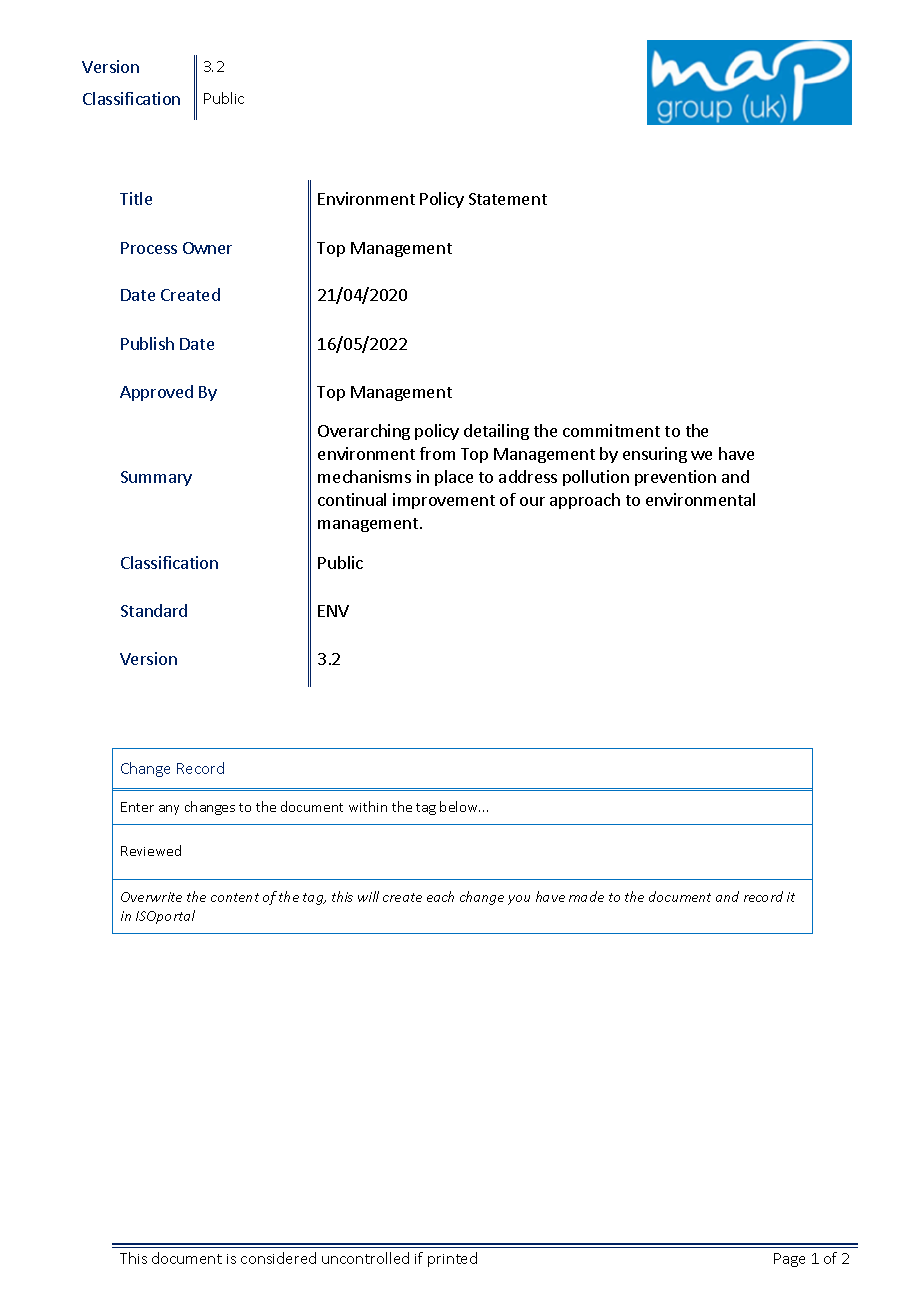 Image resolution: width=924 pixels, height=1308 pixels. What do you see at coordinates (611, 430) in the screenshot?
I see `commitment` at bounding box center [611, 430].
